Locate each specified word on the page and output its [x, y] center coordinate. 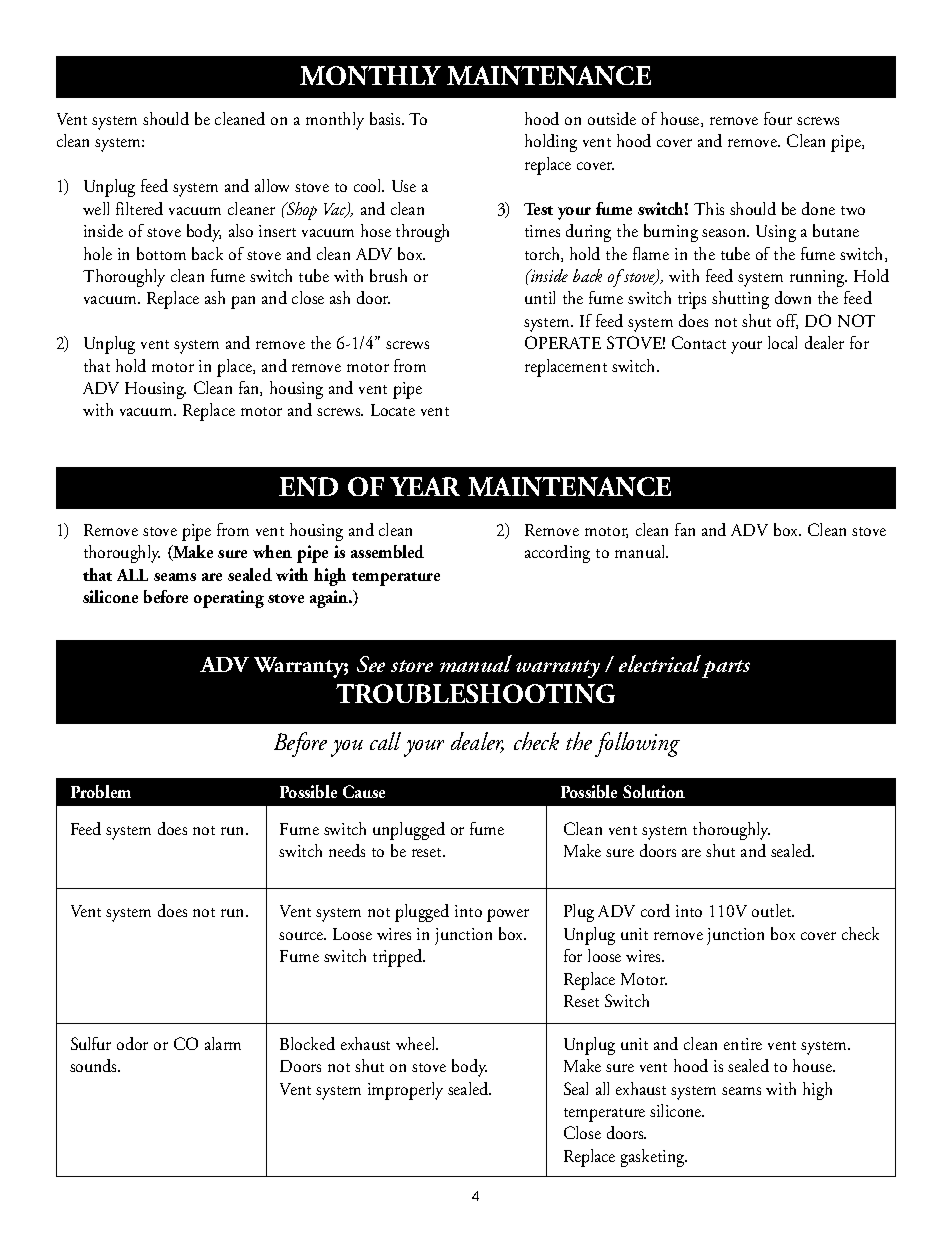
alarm [223, 1043]
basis [386, 118]
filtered [139, 208]
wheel [417, 1043]
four [778, 118]
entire [743, 1044]
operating [229, 599]
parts [726, 669]
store [412, 666]
